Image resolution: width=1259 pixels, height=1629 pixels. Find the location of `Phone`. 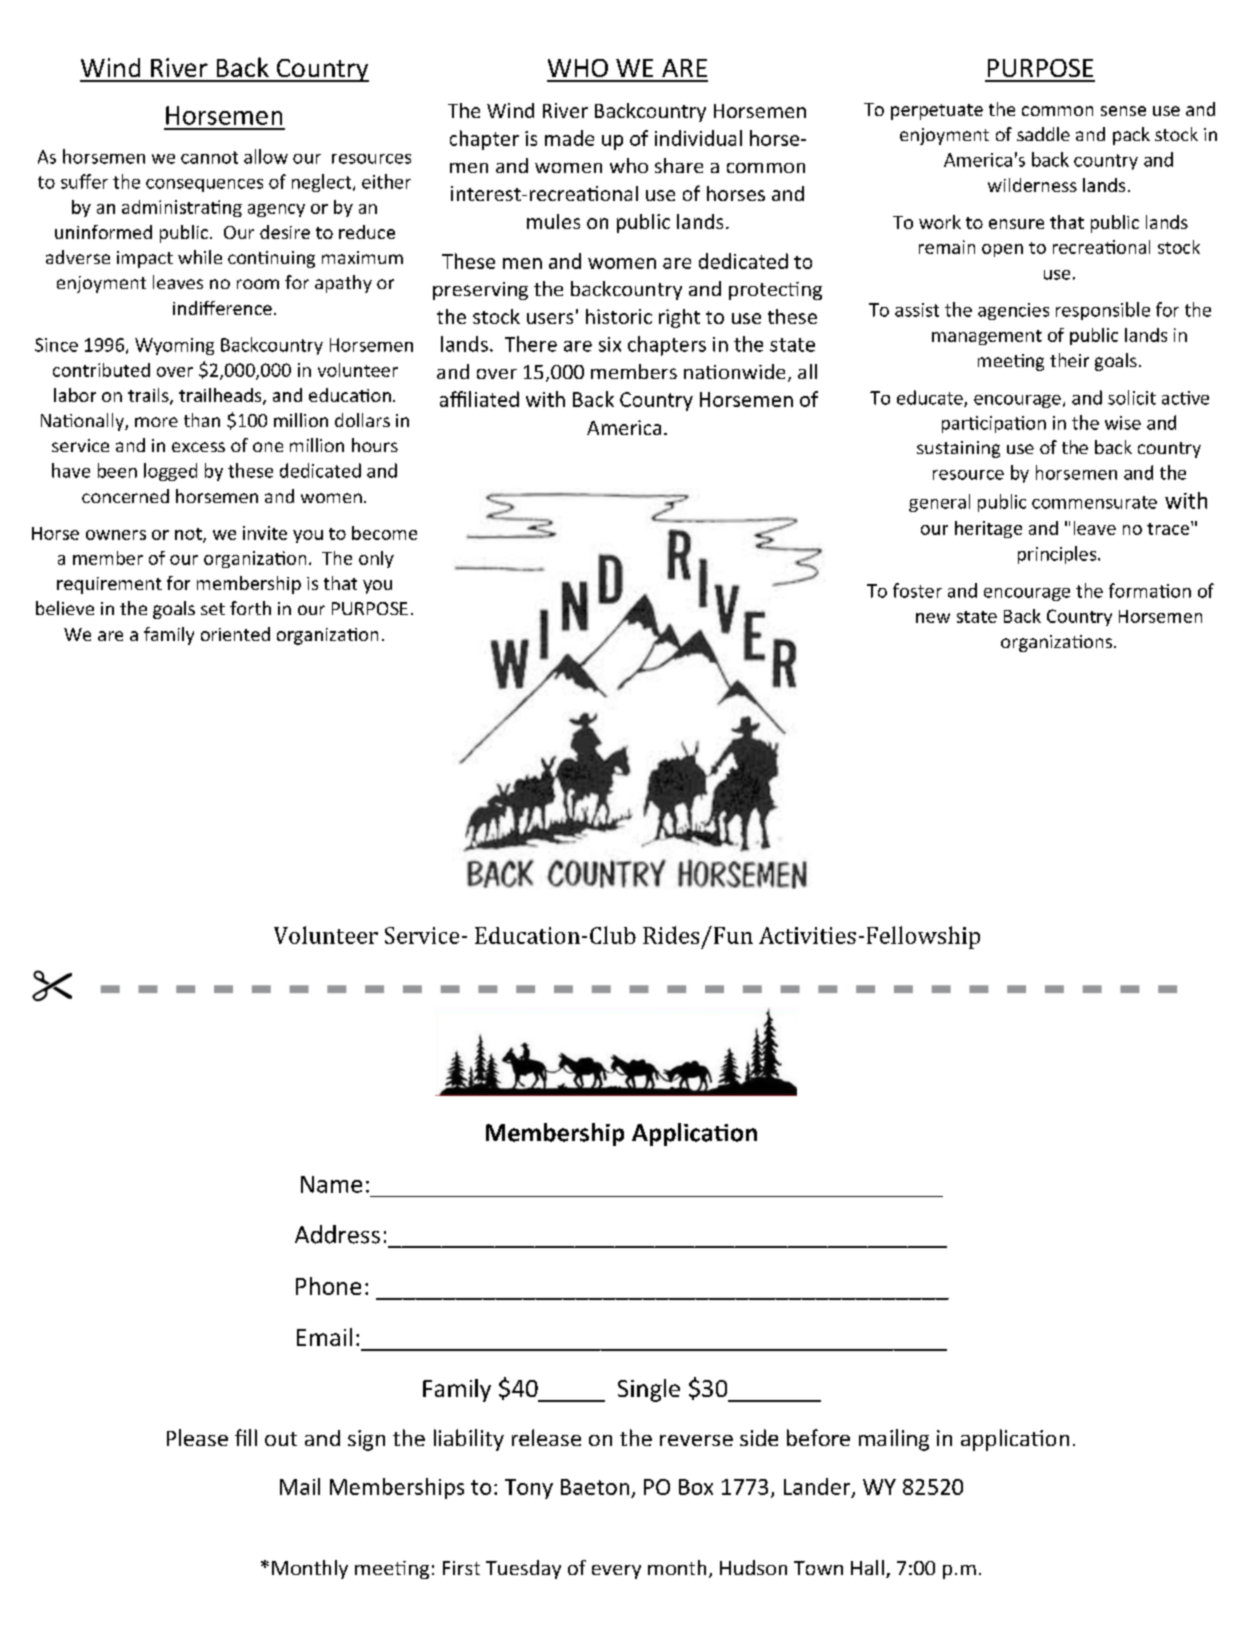

Phone is located at coordinates (328, 1286).
